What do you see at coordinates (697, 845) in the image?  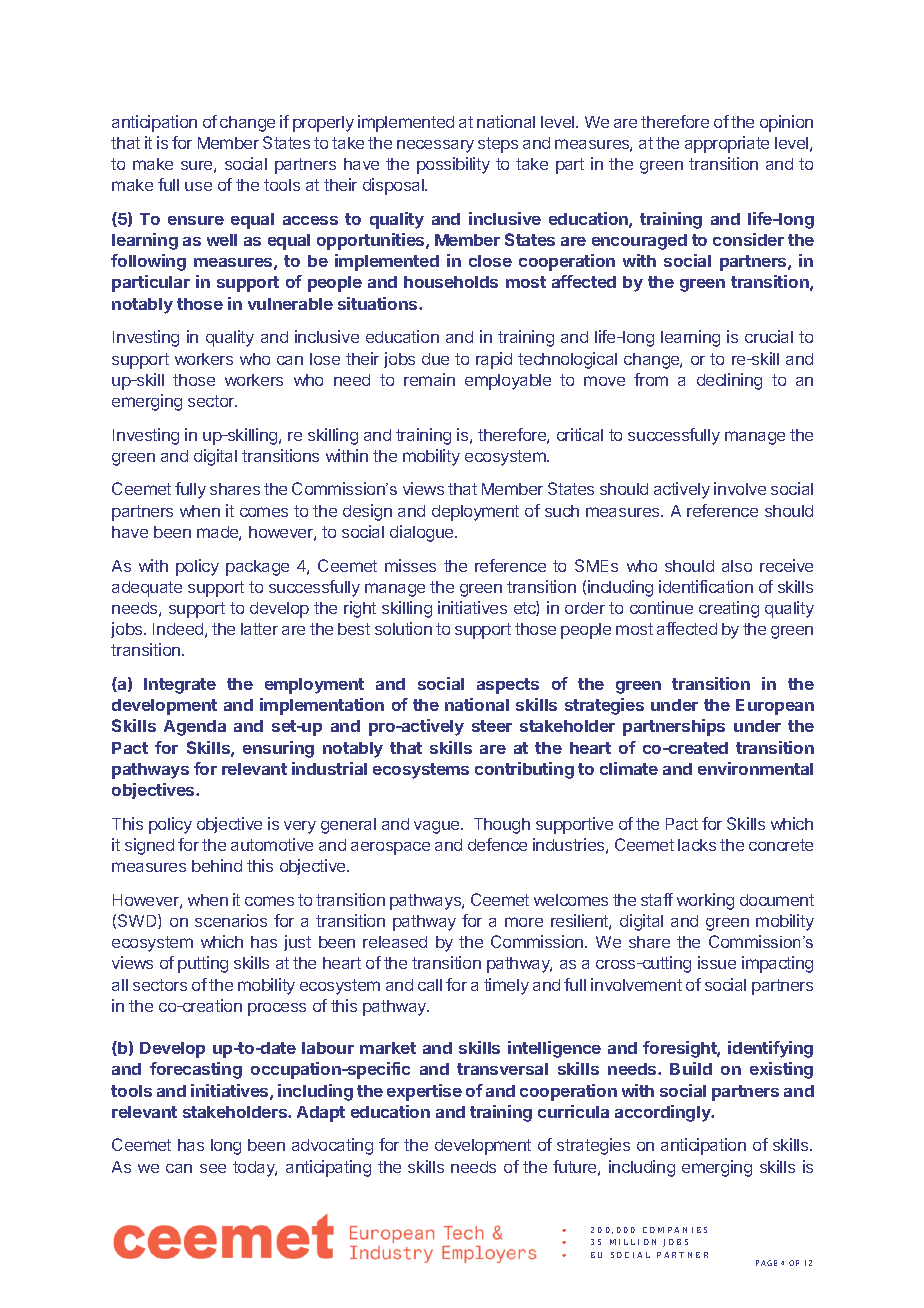 I see `lacks` at bounding box center [697, 845].
